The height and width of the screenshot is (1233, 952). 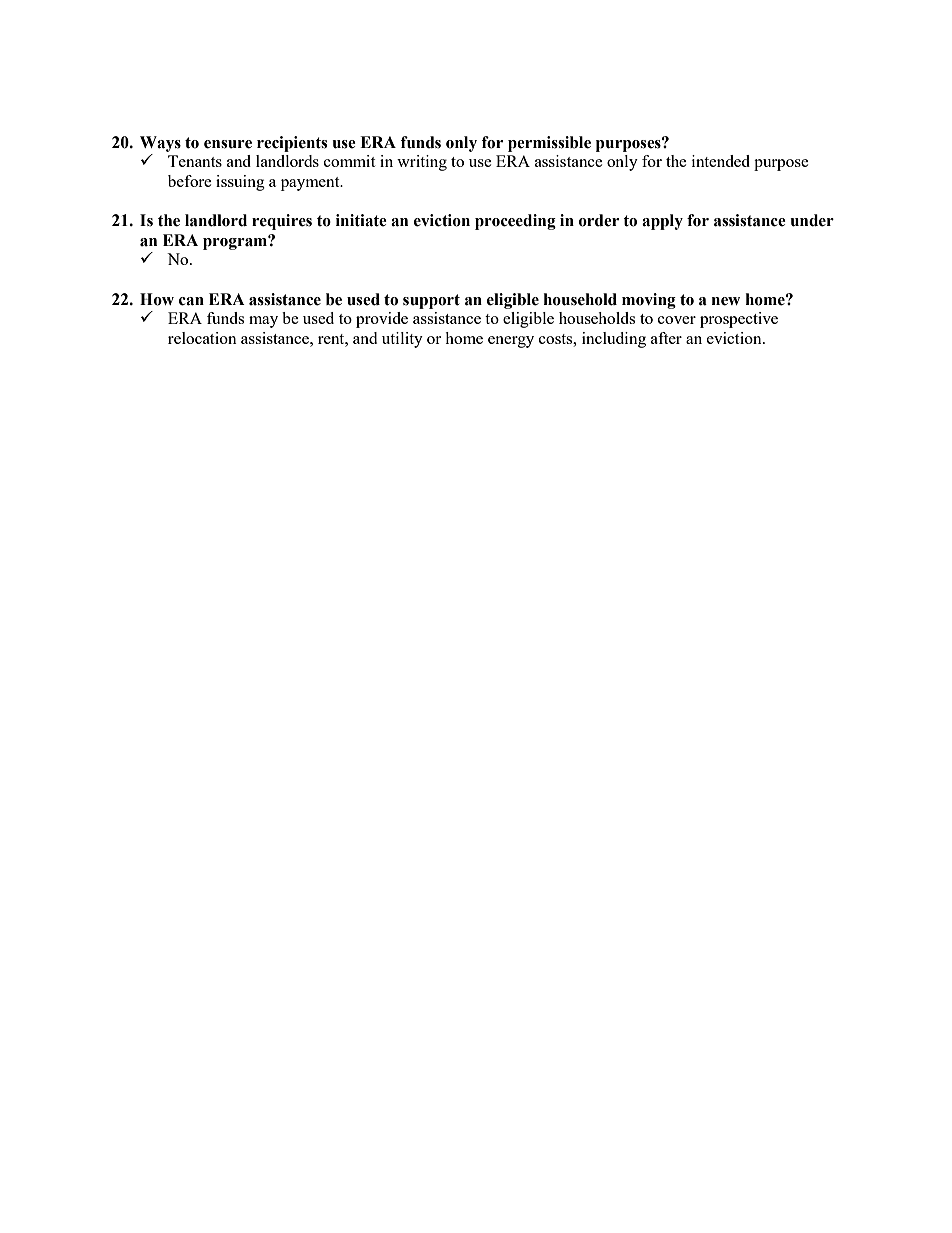 What do you see at coordinates (599, 220) in the screenshot?
I see `order` at bounding box center [599, 220].
